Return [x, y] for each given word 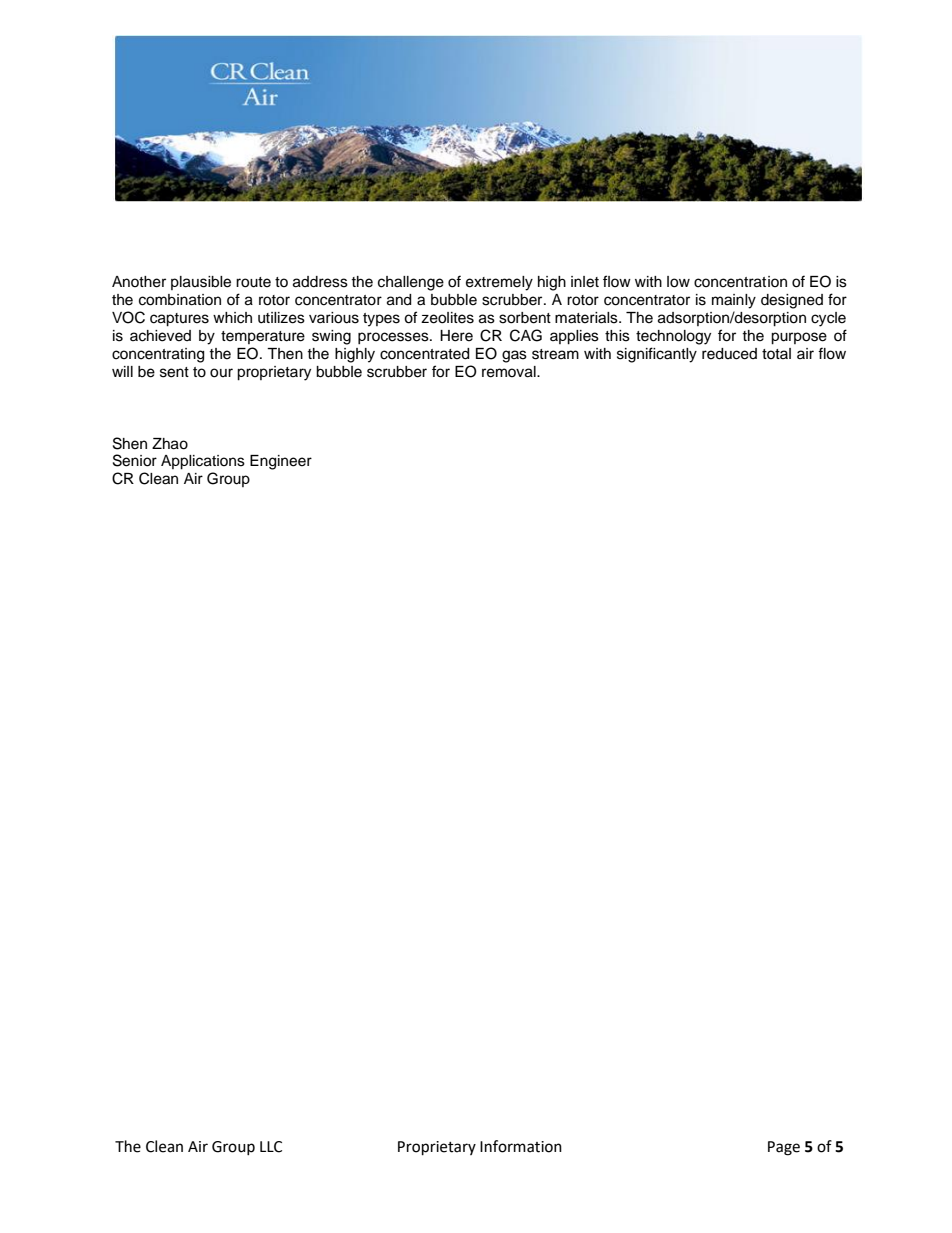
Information [521, 1146]
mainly [734, 301]
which [232, 318]
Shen [130, 443]
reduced [729, 354]
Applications [203, 462]
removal [510, 372]
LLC [271, 1147]
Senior [135, 460]
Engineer [281, 462]
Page [784, 1148]
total [776, 353]
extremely [499, 283]
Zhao [170, 444]
